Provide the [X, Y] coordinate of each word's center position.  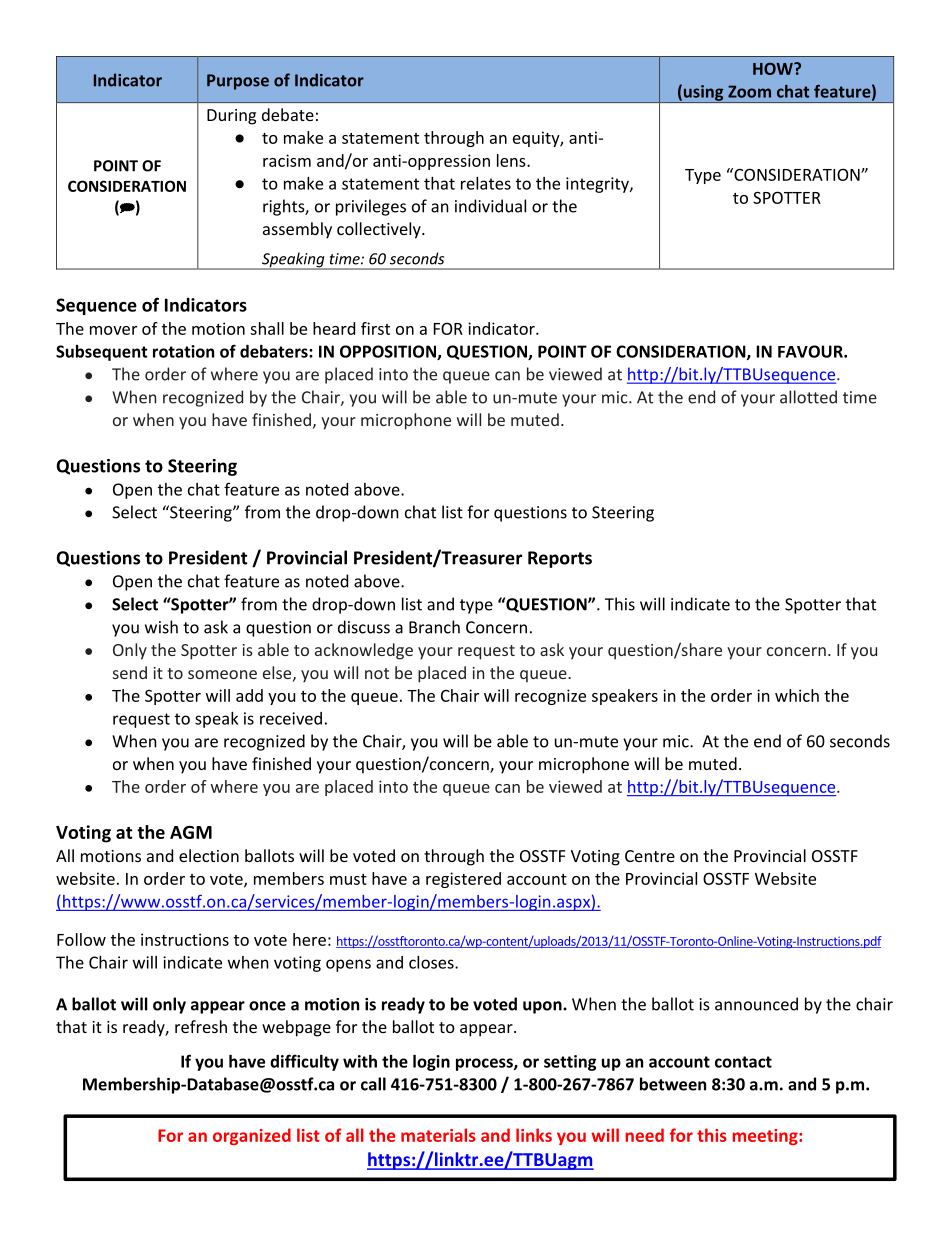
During [231, 117]
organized [252, 1136]
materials [438, 1135]
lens [512, 160]
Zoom [749, 91]
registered [463, 880]
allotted [808, 397]
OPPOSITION [389, 352]
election [209, 855]
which [797, 695]
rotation [183, 351]
